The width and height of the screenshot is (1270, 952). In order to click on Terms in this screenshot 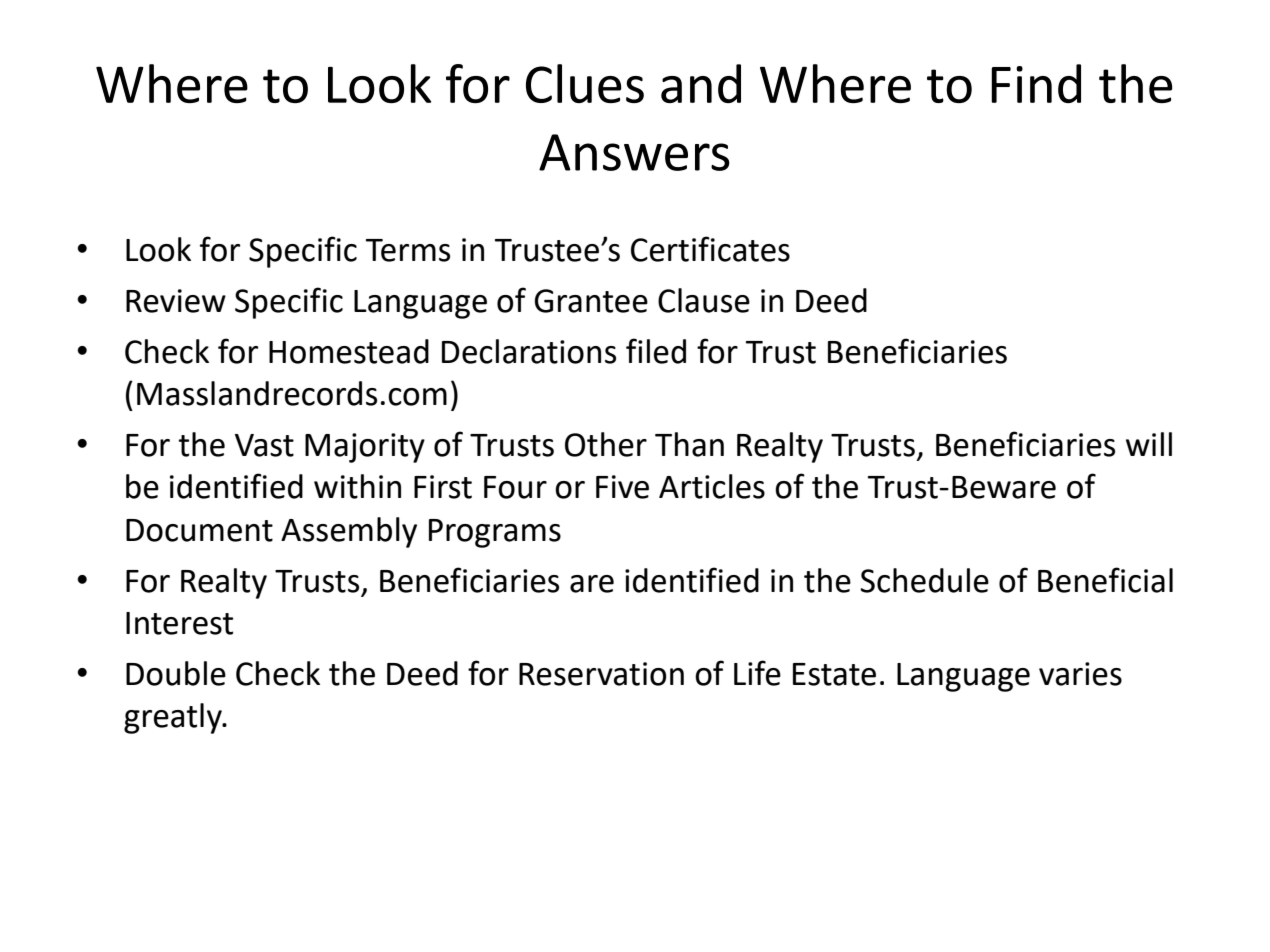, I will do `click(408, 250)`.
